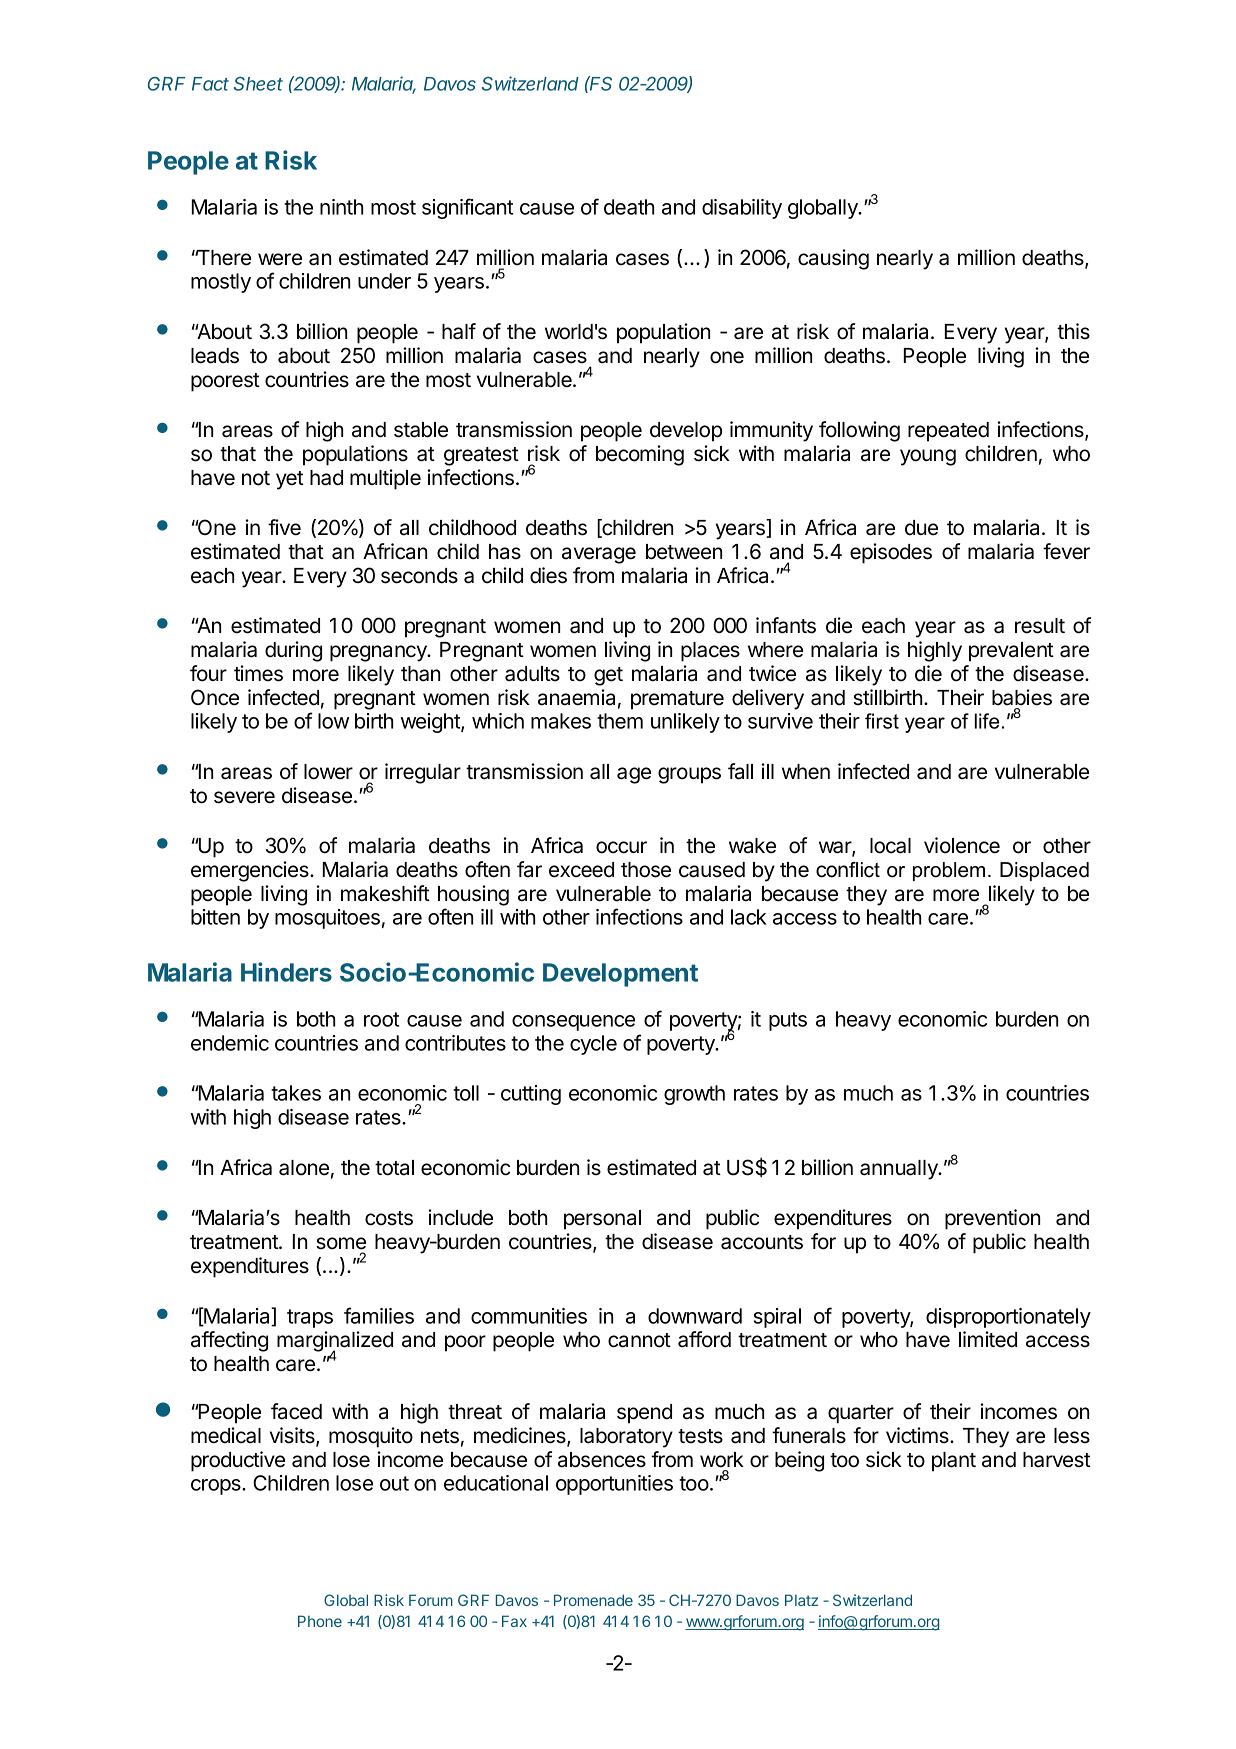  I want to click on causing, so click(833, 259).
